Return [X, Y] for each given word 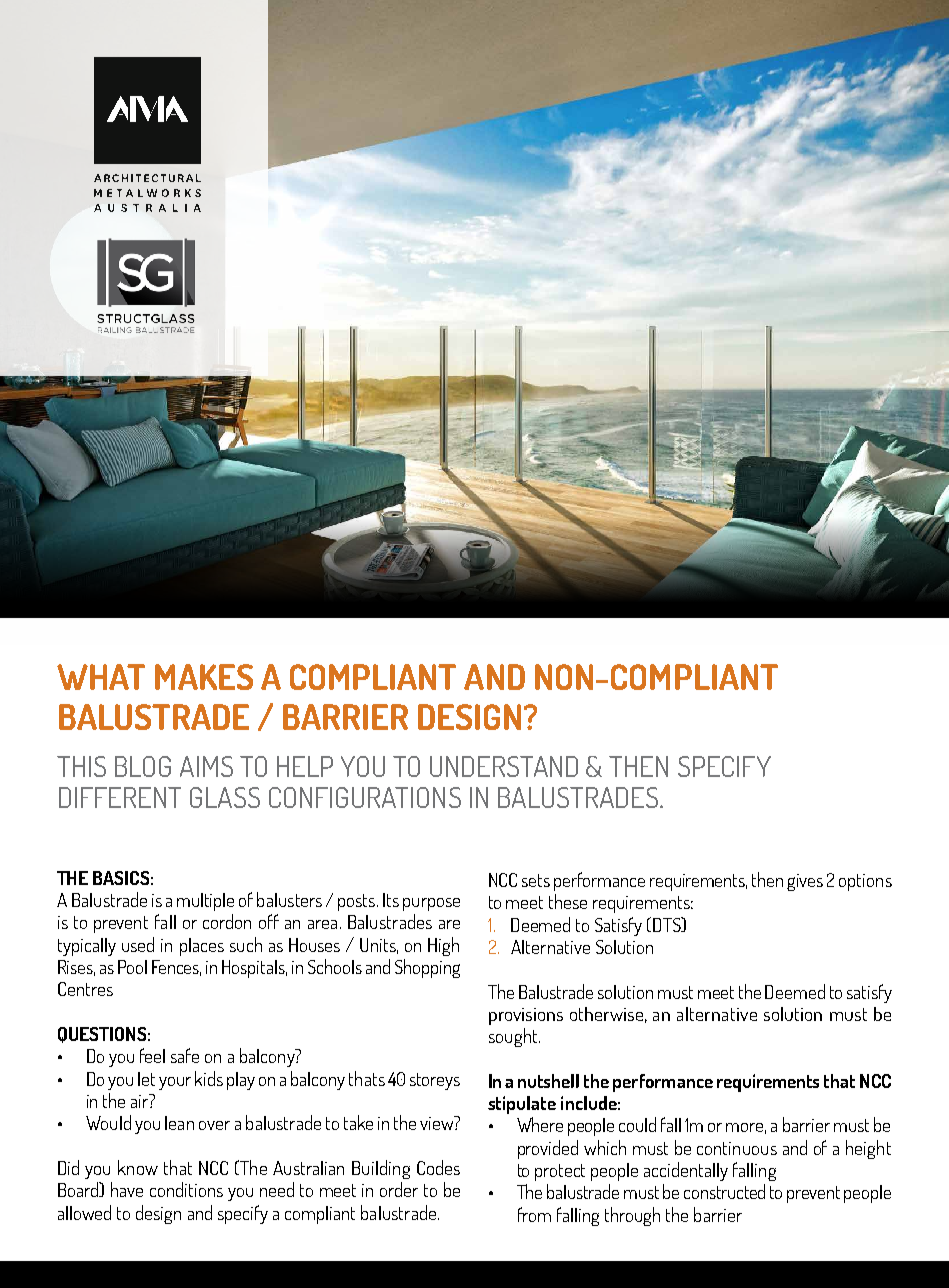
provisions [526, 1016]
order [399, 1189]
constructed [724, 1191]
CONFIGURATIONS [365, 797]
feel [152, 1055]
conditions [186, 1189]
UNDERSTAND [504, 766]
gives [805, 882]
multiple [205, 902]
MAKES [204, 677]
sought [514, 1037]
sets [536, 880]
